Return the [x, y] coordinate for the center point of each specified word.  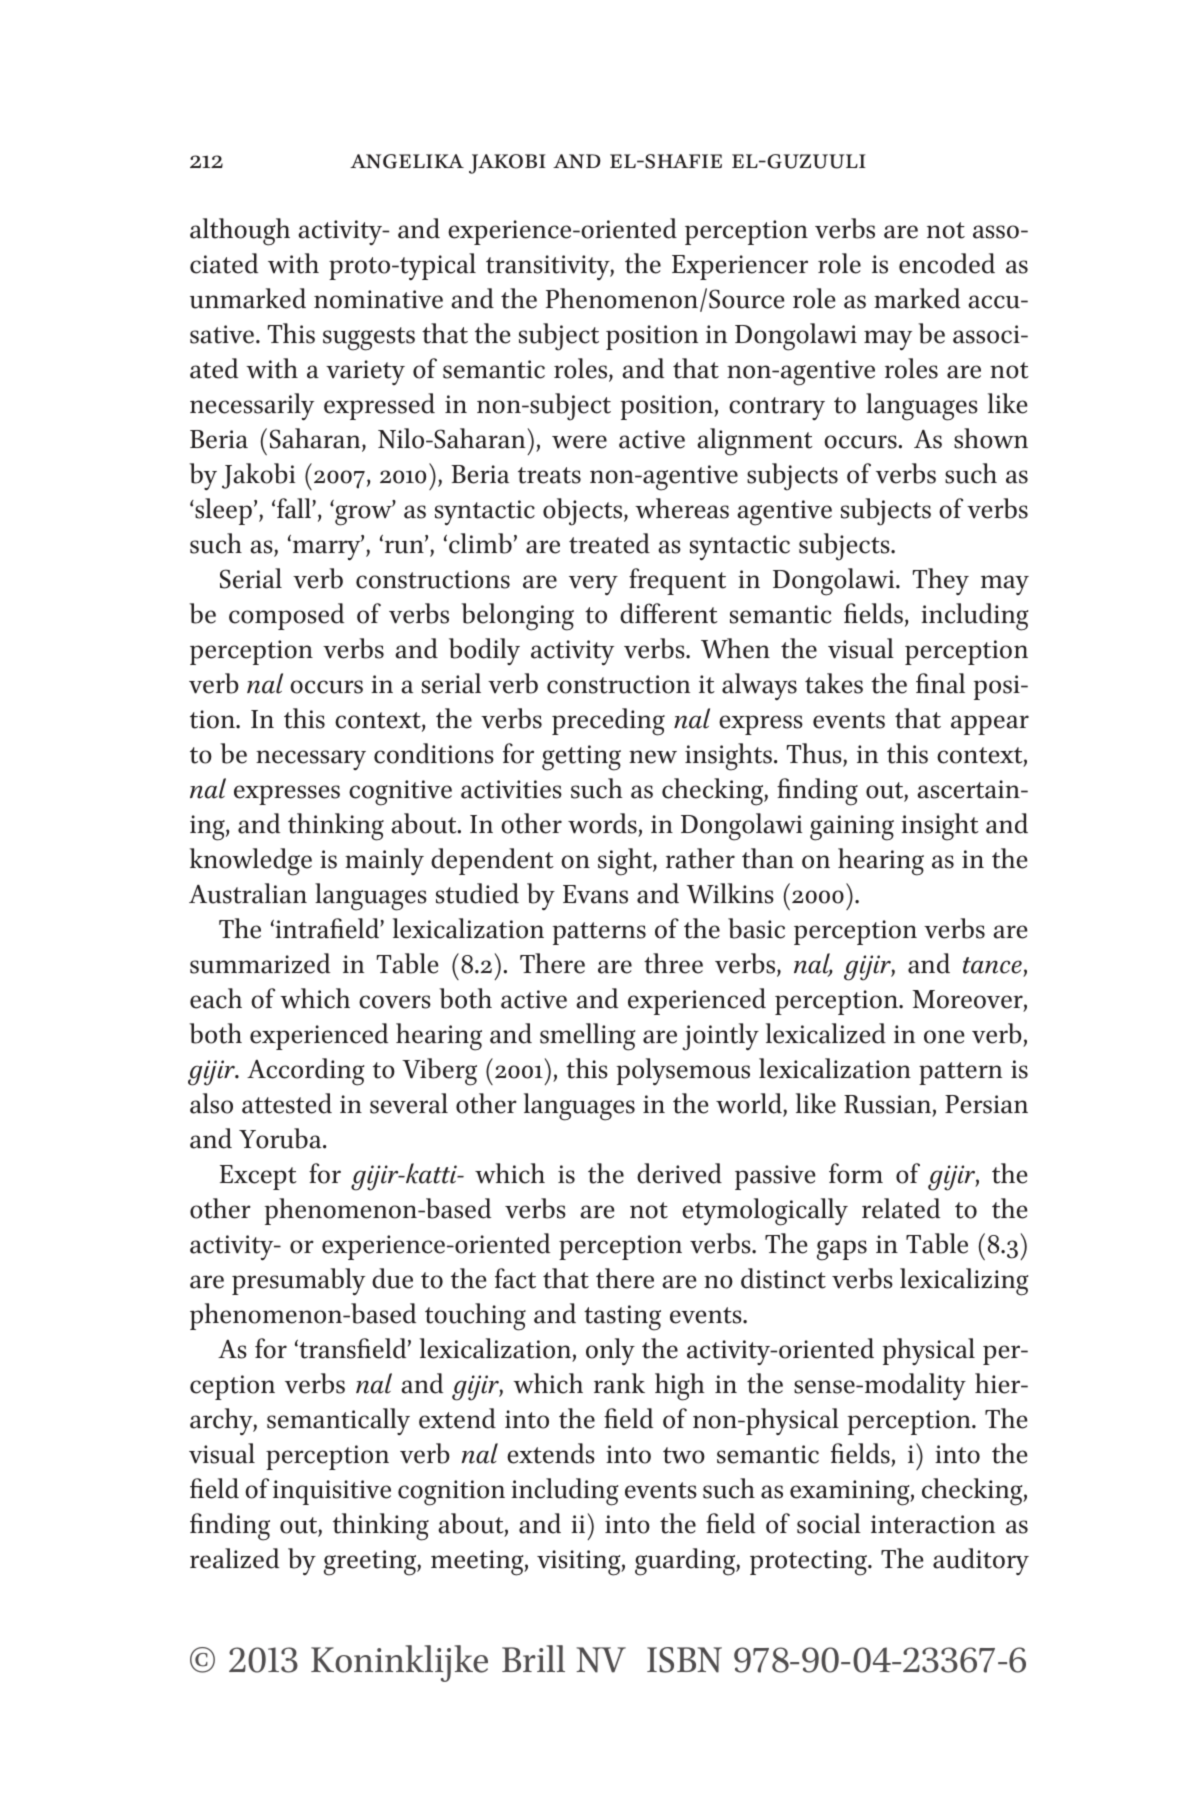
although [240, 232]
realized [234, 1558]
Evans [595, 894]
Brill [533, 1658]
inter [898, 1524]
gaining [852, 828]
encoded [947, 263]
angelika [407, 161]
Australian [248, 893]
